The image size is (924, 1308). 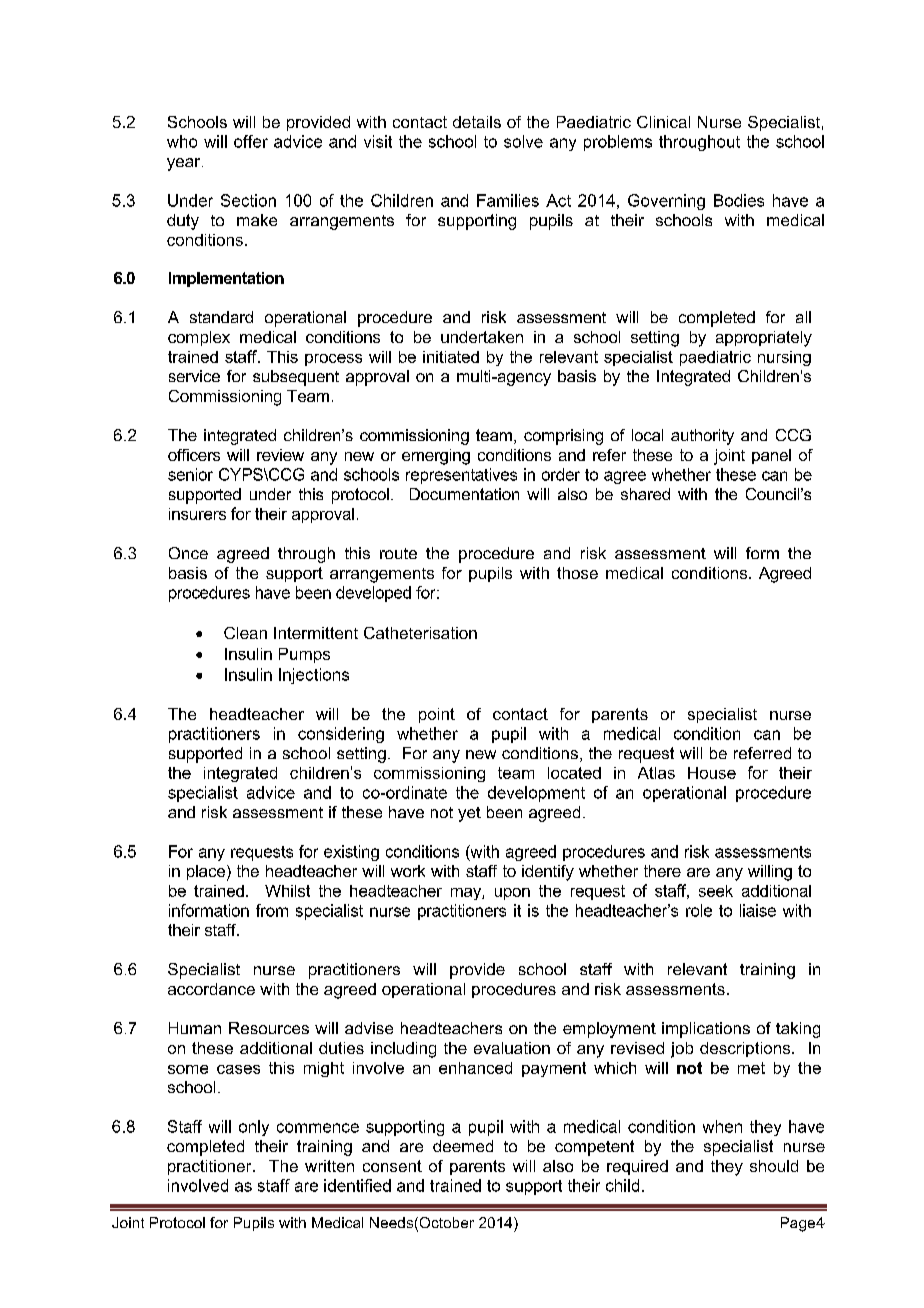 What do you see at coordinates (523, 141) in the page?
I see `solve` at bounding box center [523, 141].
